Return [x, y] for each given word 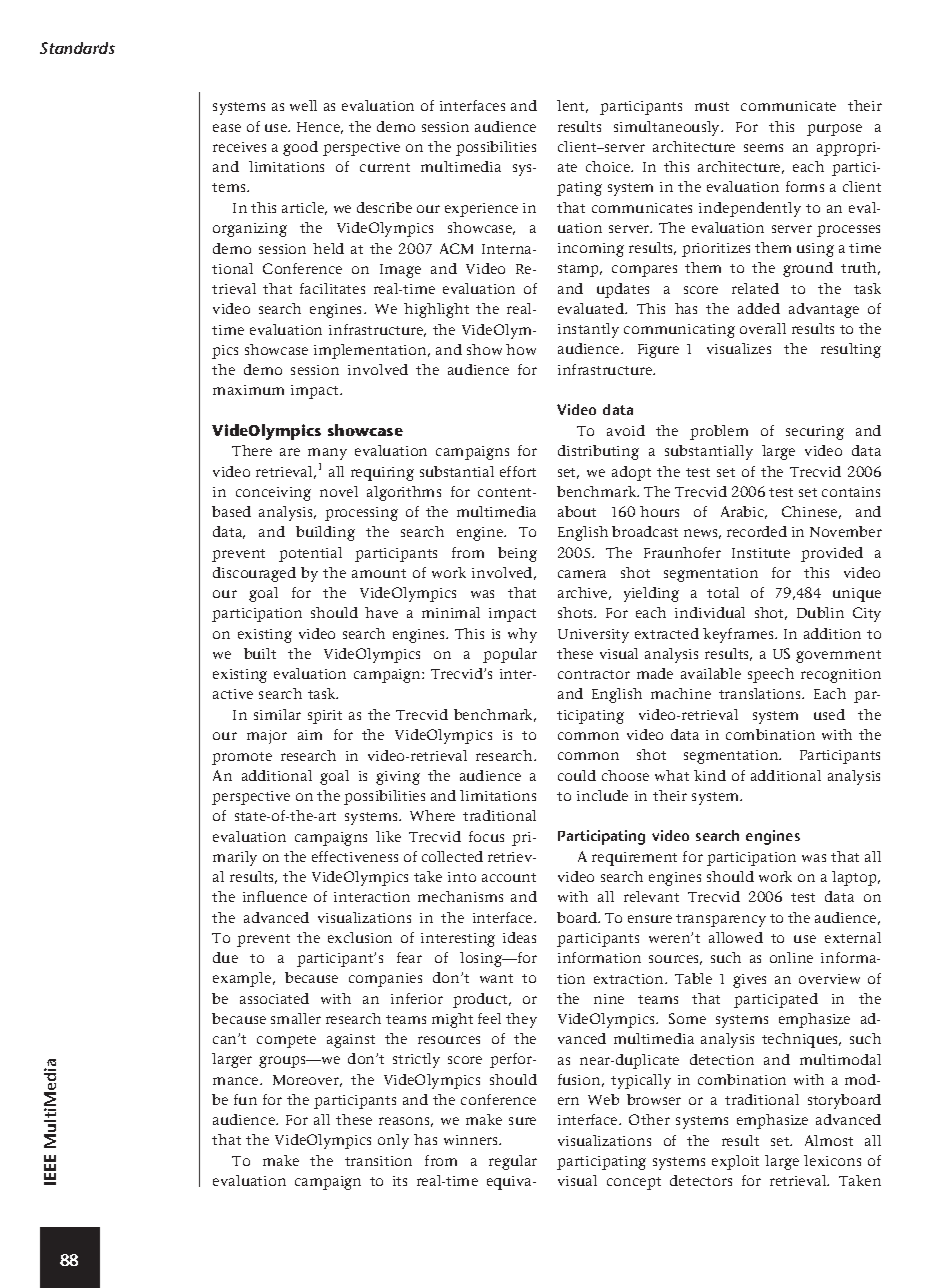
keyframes [739, 635]
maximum [248, 390]
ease [227, 128]
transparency [721, 920]
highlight [436, 310]
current [385, 167]
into [462, 877]
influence [275, 896]
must [712, 106]
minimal [451, 612]
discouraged [254, 574]
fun [245, 1099]
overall [763, 328]
